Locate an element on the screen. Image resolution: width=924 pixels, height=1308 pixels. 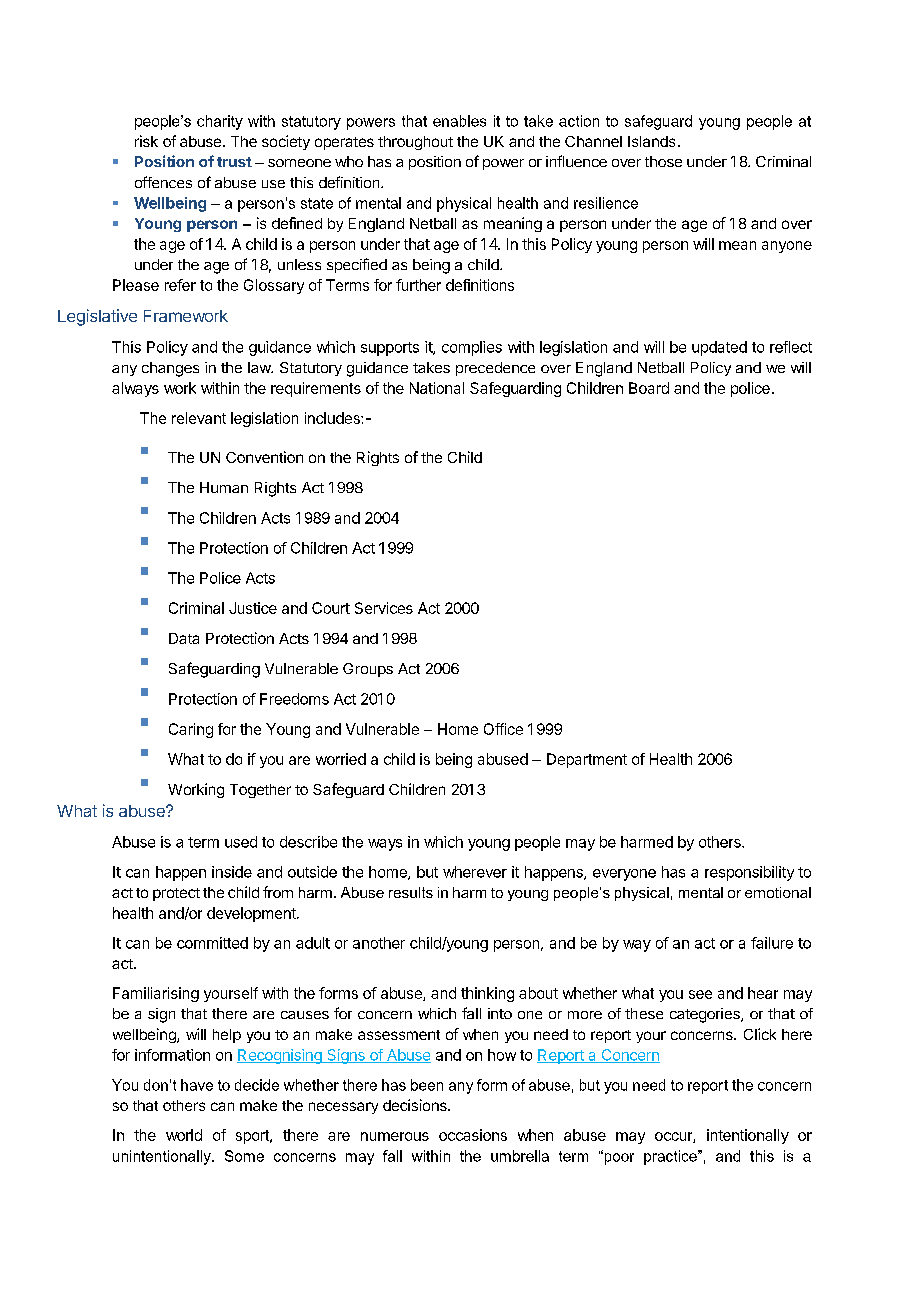
inside is located at coordinates (232, 872).
